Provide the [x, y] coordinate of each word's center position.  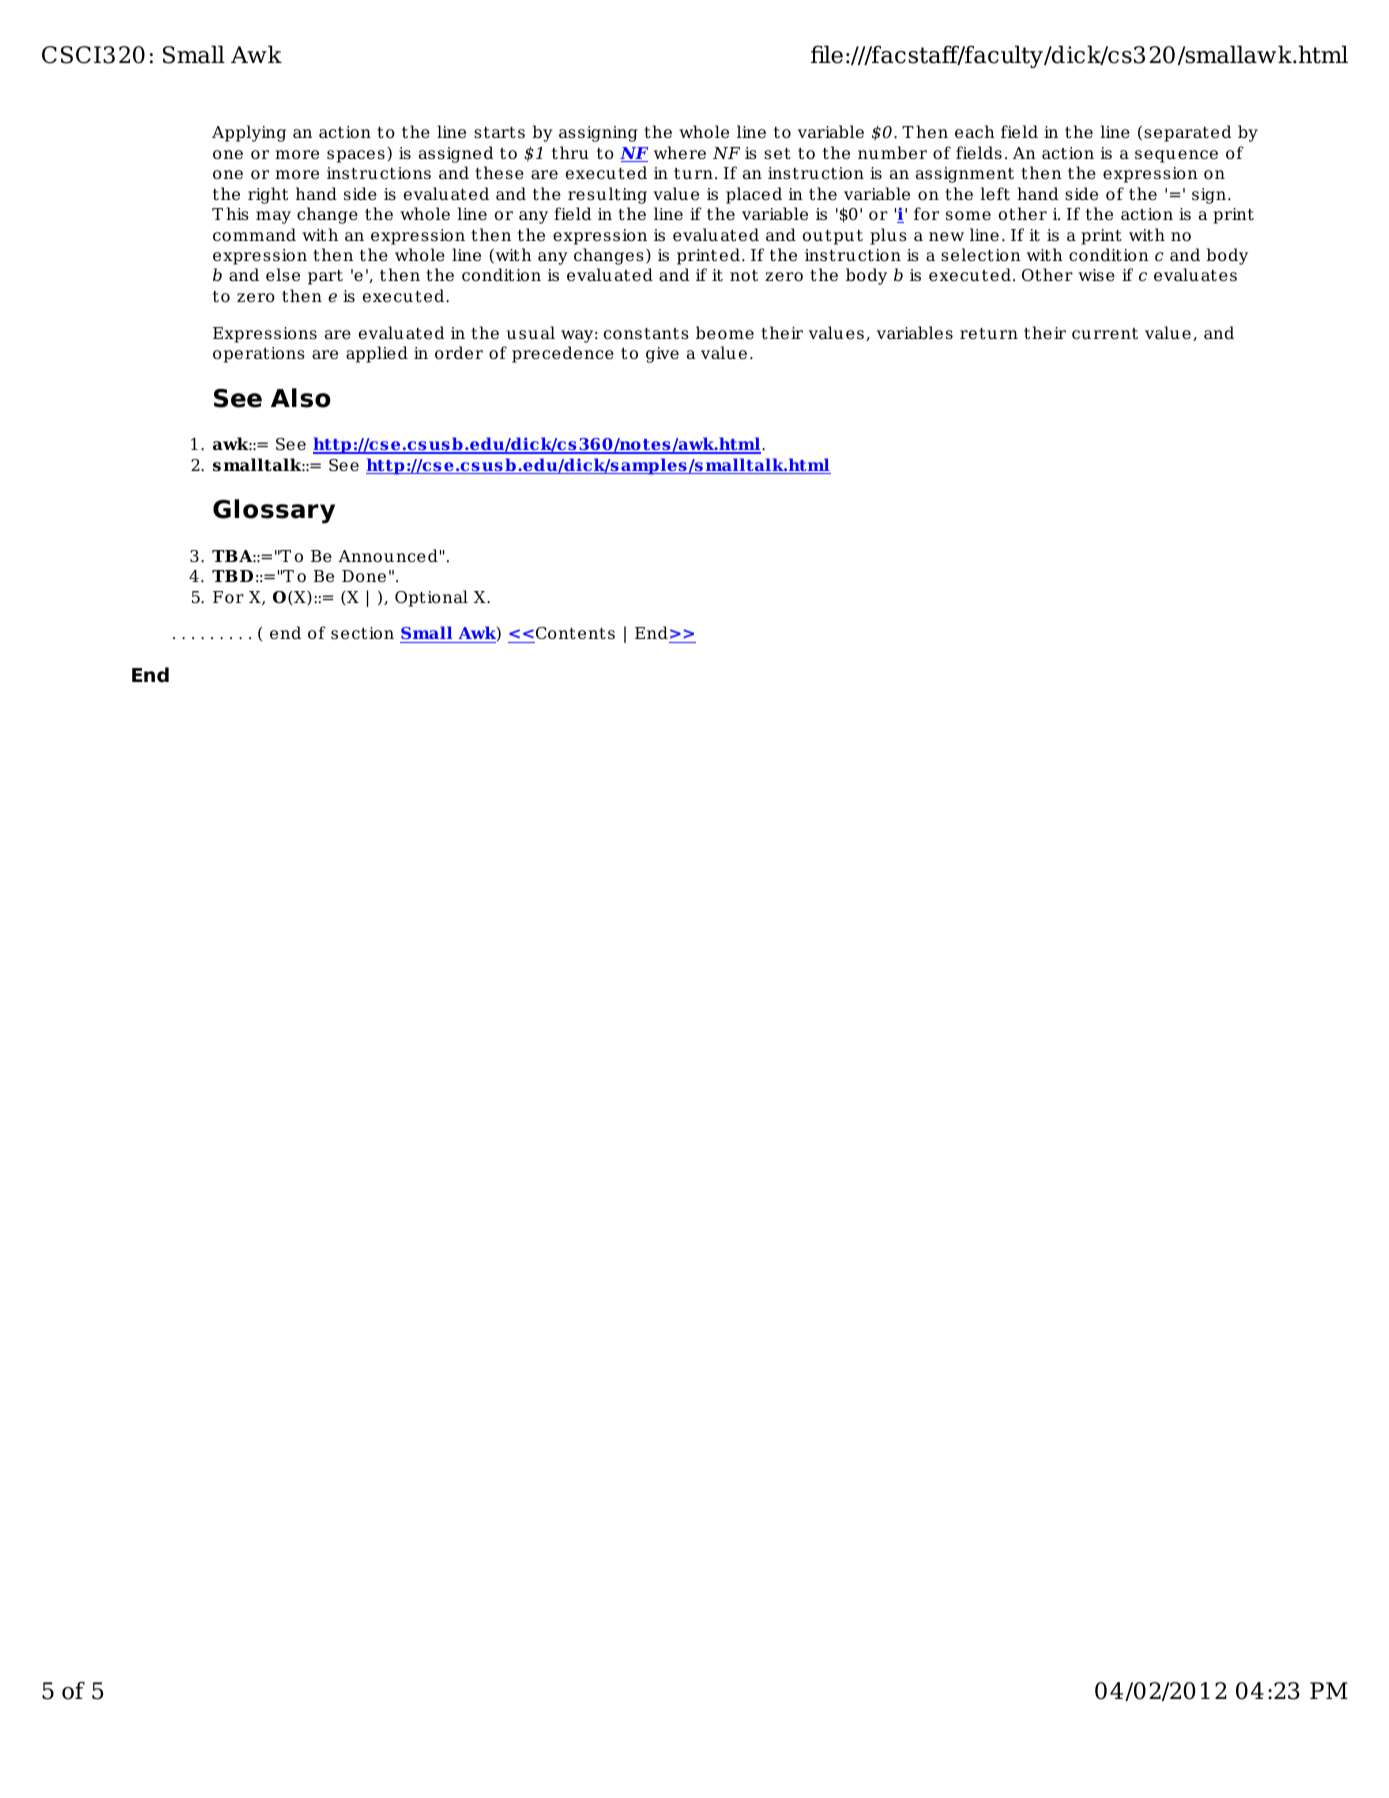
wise [1096, 275]
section [362, 633]
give [662, 355]
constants [646, 334]
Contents [574, 635]
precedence [563, 354]
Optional [431, 598]
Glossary [274, 511]
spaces [356, 156]
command [254, 235]
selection [981, 255]
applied [377, 354]
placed [754, 195]
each [975, 132]
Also [301, 398]
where [680, 153]
